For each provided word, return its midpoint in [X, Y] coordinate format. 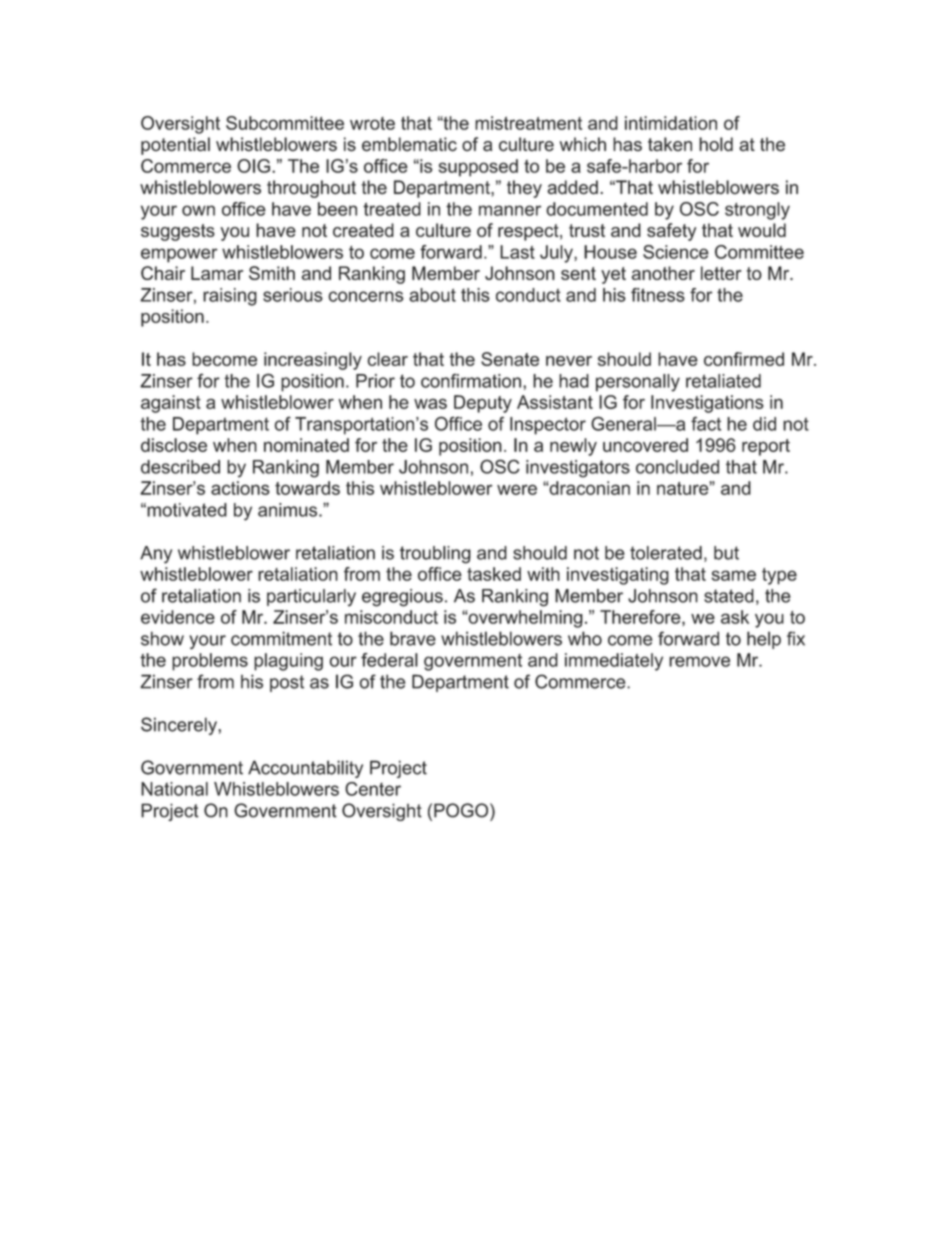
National [174, 789]
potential [175, 146]
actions [240, 488]
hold [716, 144]
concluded [677, 467]
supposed [478, 168]
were [517, 489]
